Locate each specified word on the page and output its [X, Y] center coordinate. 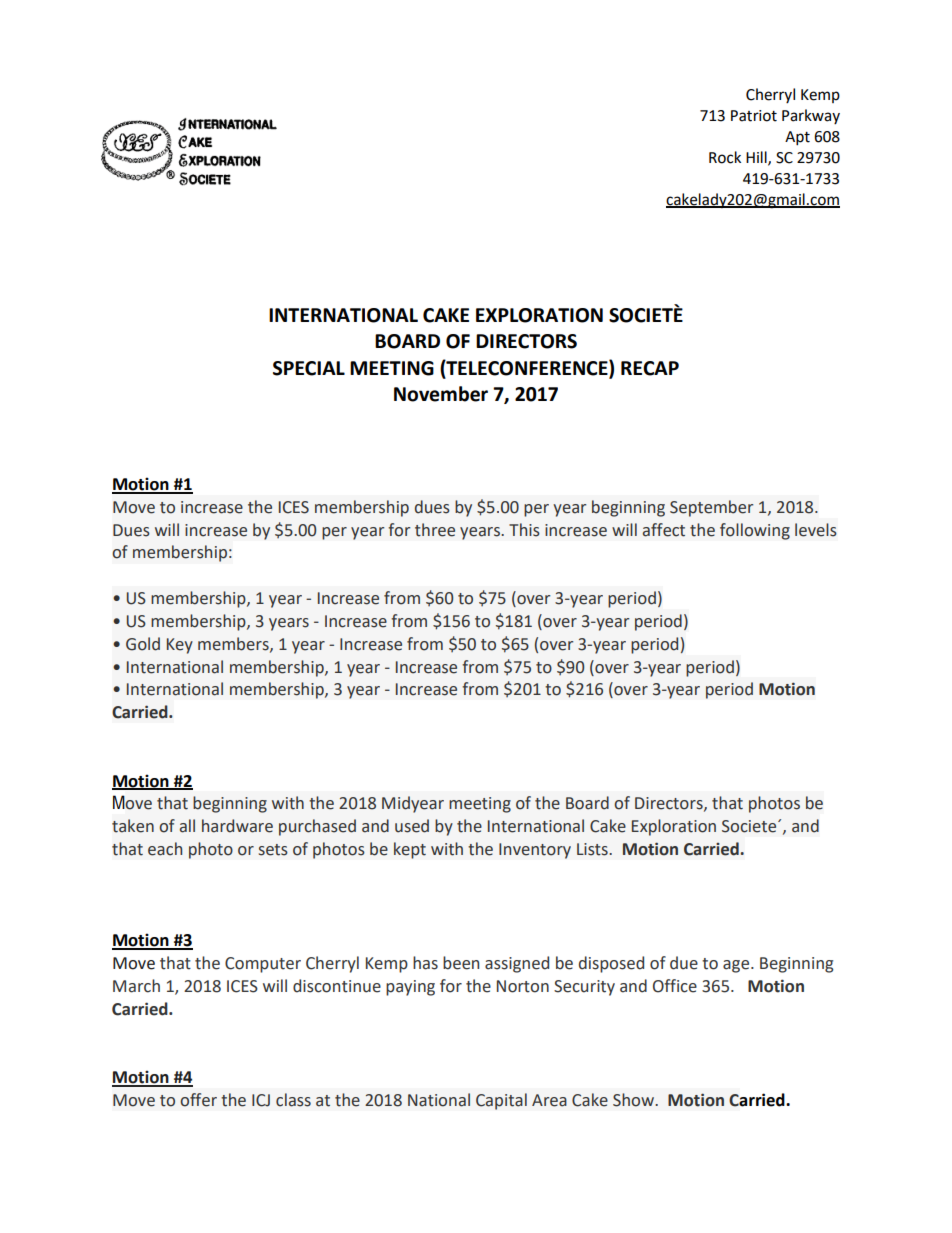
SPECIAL [309, 368]
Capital [501, 1101]
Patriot [754, 116]
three [435, 530]
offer [198, 1100]
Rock [725, 157]
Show [635, 1100]
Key [180, 646]
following [755, 531]
